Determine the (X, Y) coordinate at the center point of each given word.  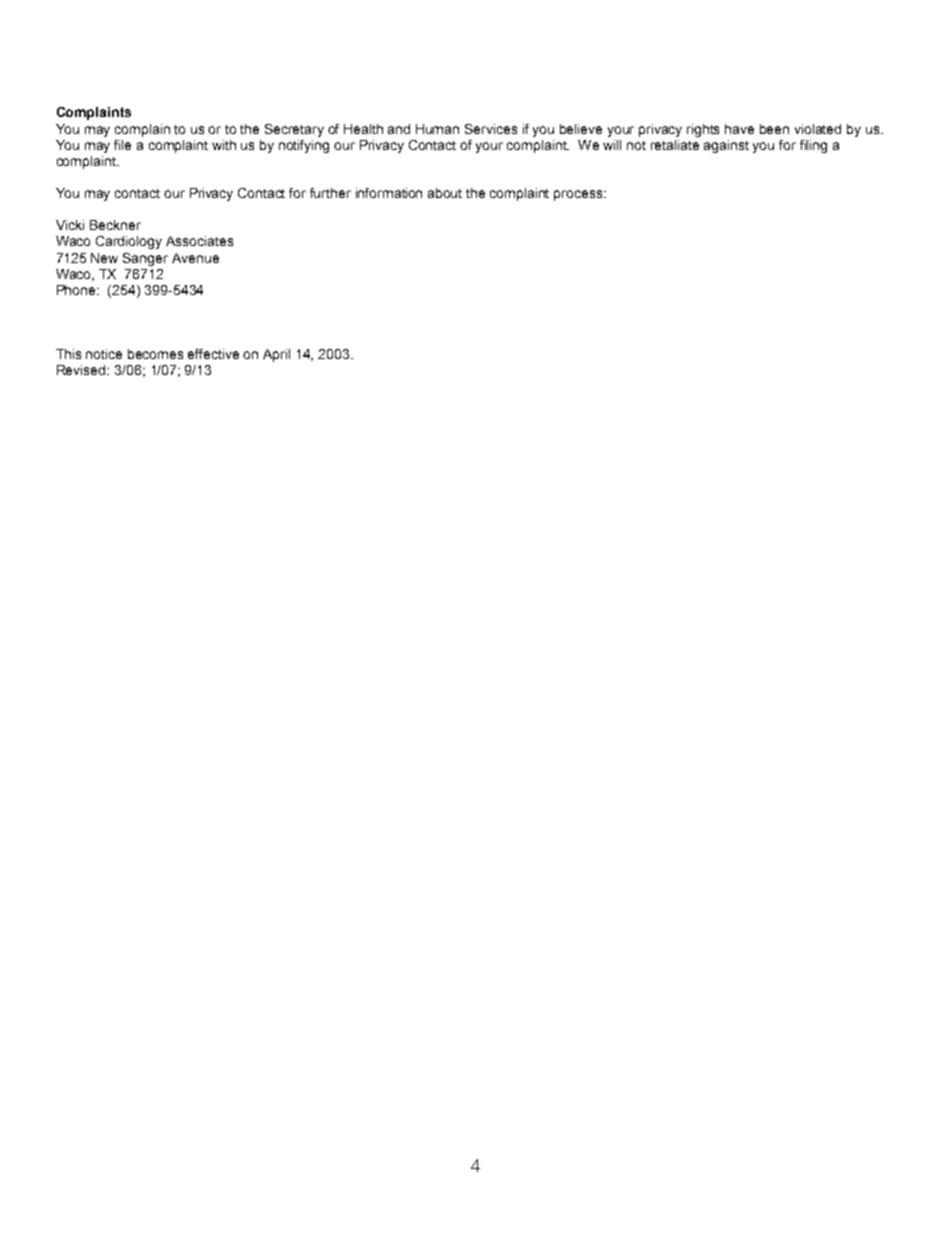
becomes (155, 354)
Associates (199, 241)
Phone (78, 290)
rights (703, 130)
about (445, 193)
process (579, 195)
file (122, 145)
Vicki (70, 225)
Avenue (195, 258)
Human (437, 129)
